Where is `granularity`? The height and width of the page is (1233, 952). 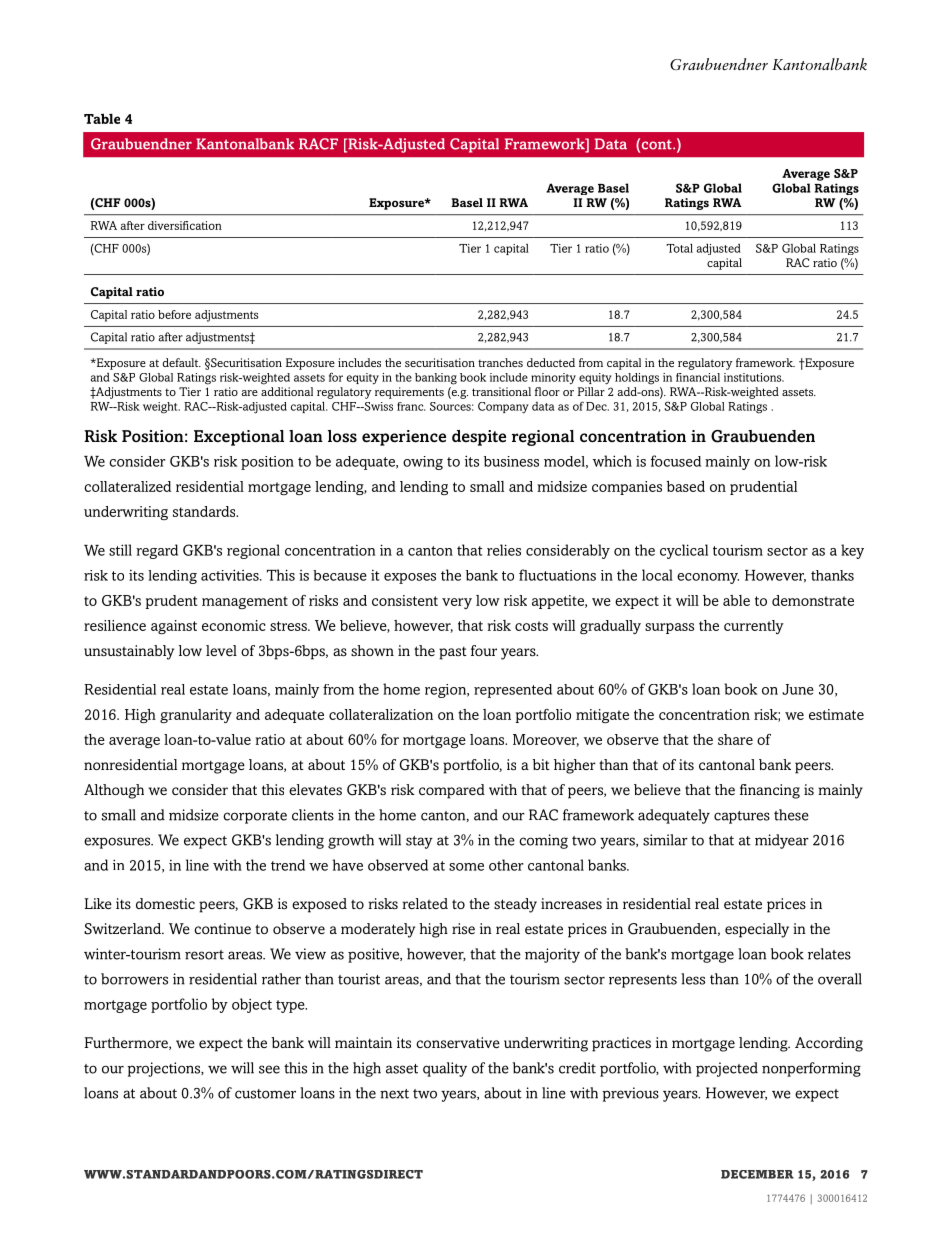
granularity is located at coordinates (196, 716).
